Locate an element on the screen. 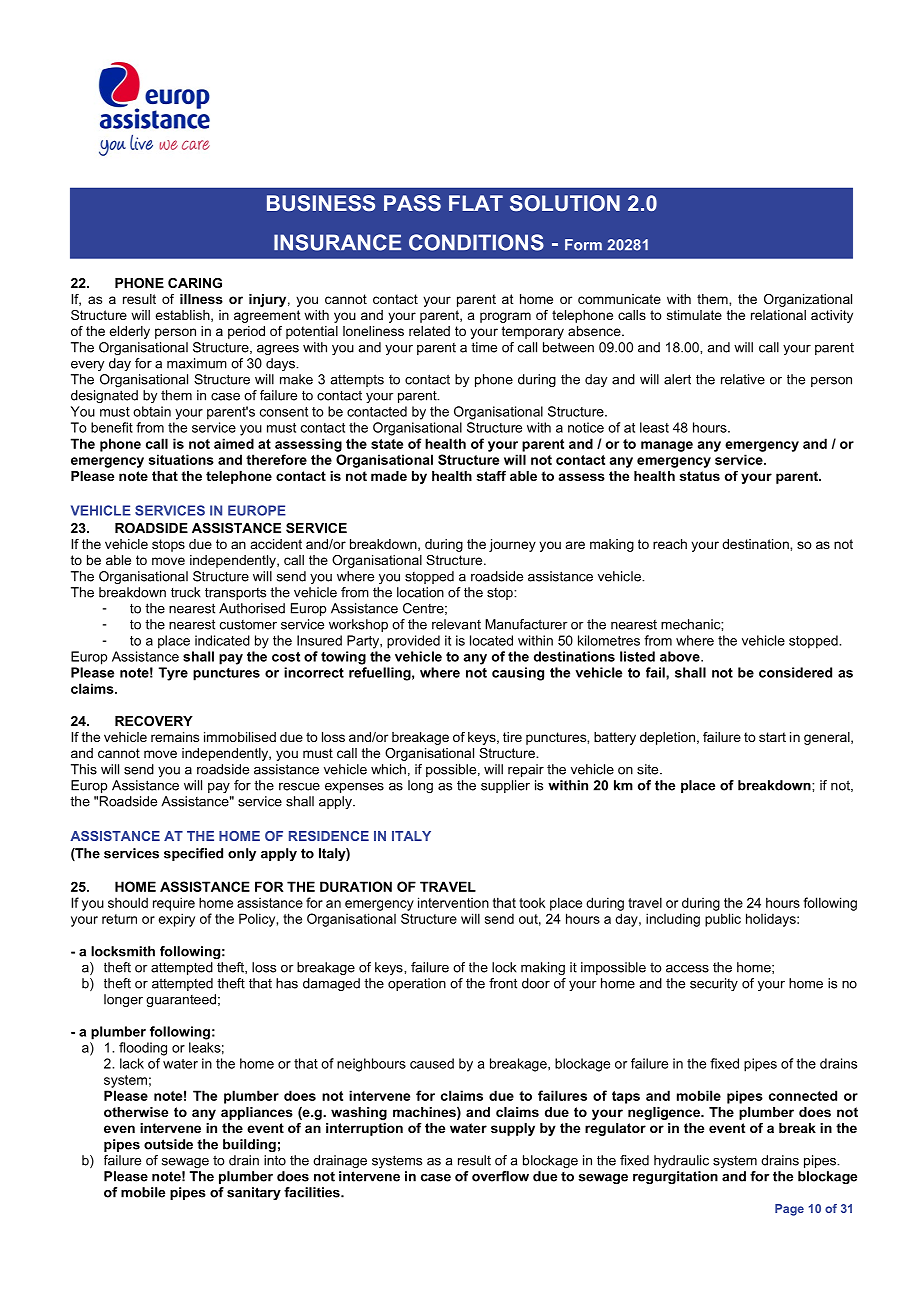 This screenshot has width=924, height=1308. CARING is located at coordinates (195, 283).
